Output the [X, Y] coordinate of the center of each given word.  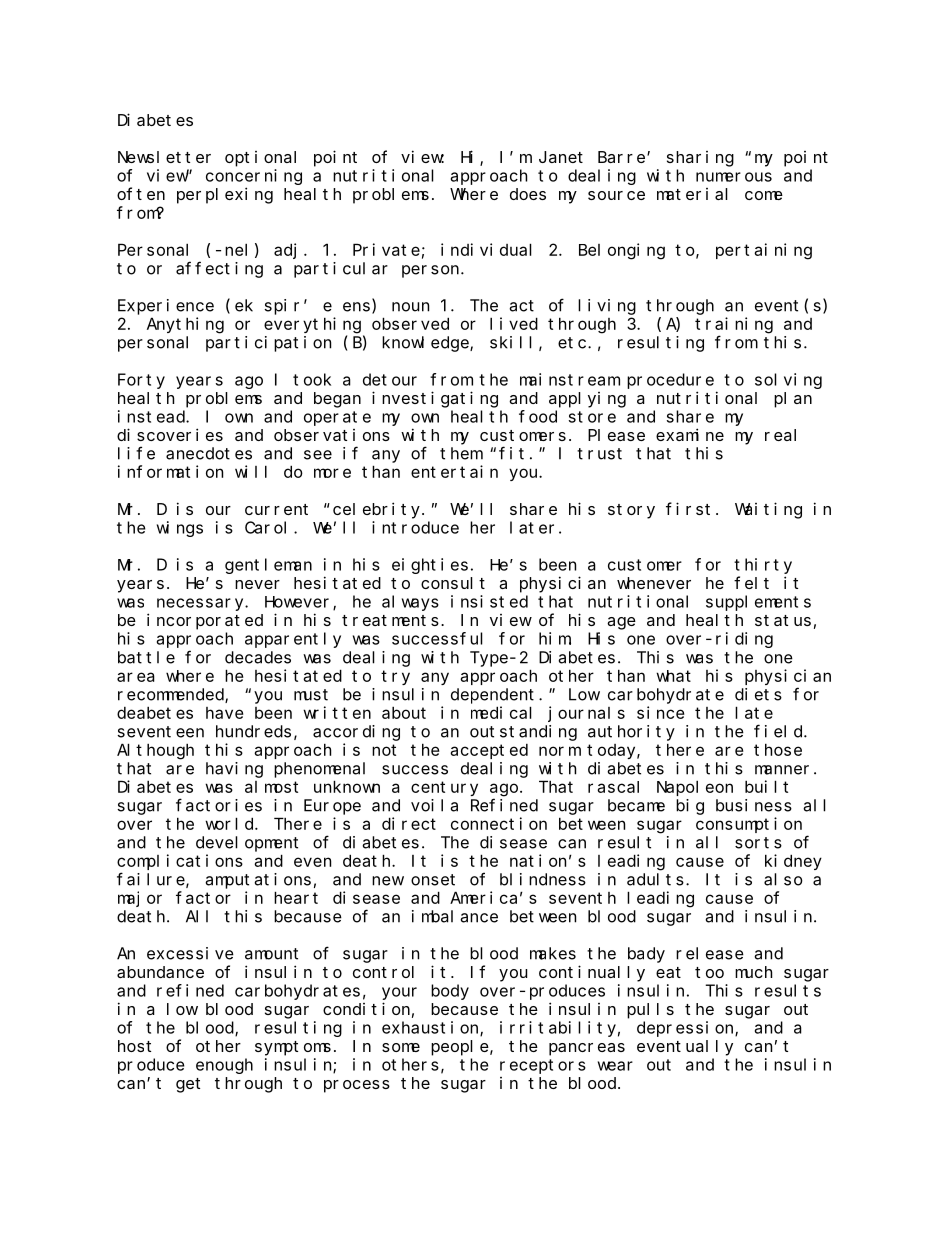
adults [655, 879]
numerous [734, 177]
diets [758, 694]
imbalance [455, 916]
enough [224, 1066]
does [528, 194]
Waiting [768, 510]
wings [180, 529]
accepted [489, 751]
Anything [185, 325]
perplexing [225, 195]
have [225, 713]
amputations [258, 881]
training [734, 325]
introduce [415, 527]
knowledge [426, 344]
